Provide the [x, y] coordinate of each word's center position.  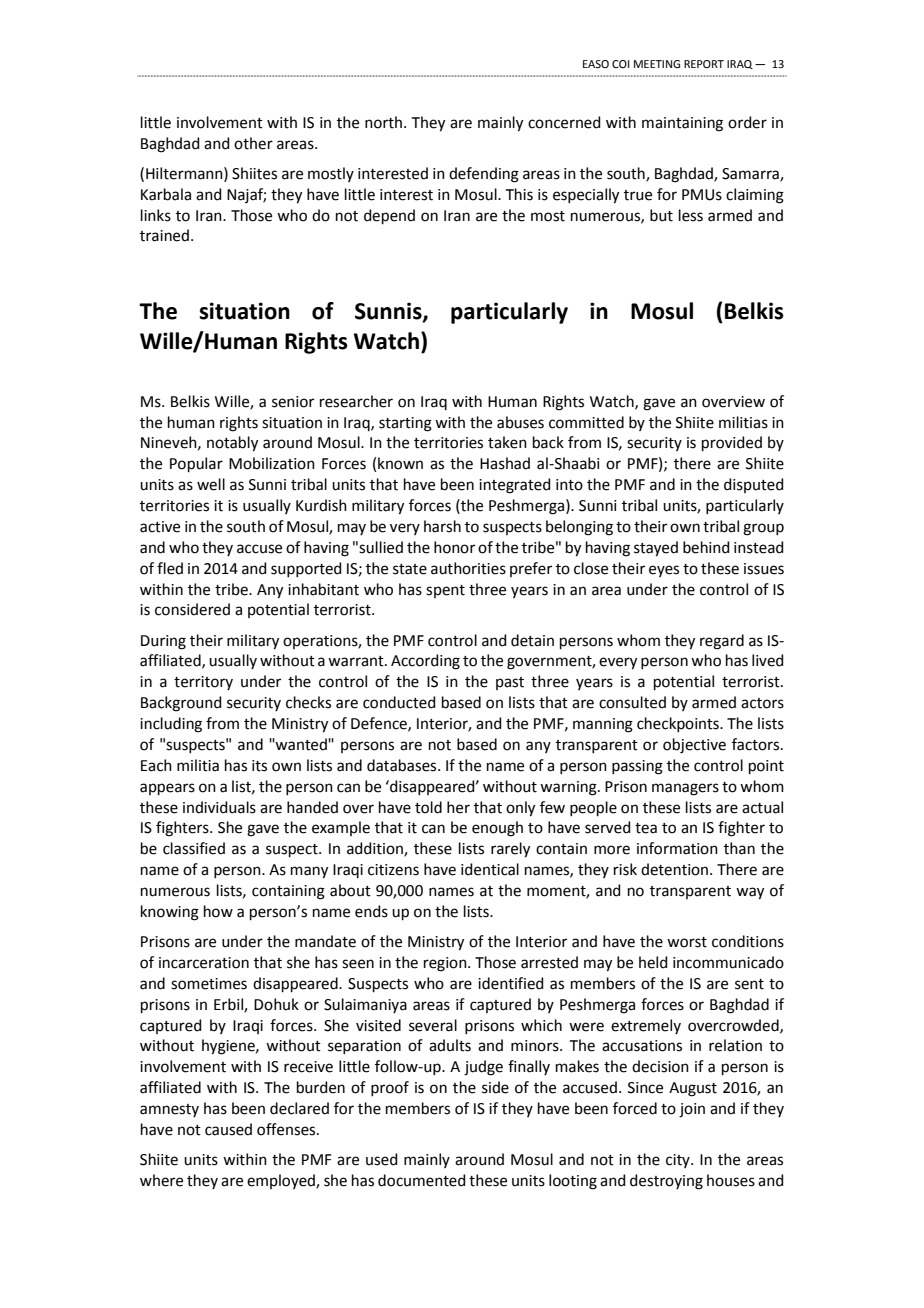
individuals [219, 807]
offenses [287, 1129]
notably [232, 444]
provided [732, 443]
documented [422, 1180]
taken [507, 442]
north [385, 122]
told [428, 807]
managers [685, 789]
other [253, 143]
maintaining [682, 124]
